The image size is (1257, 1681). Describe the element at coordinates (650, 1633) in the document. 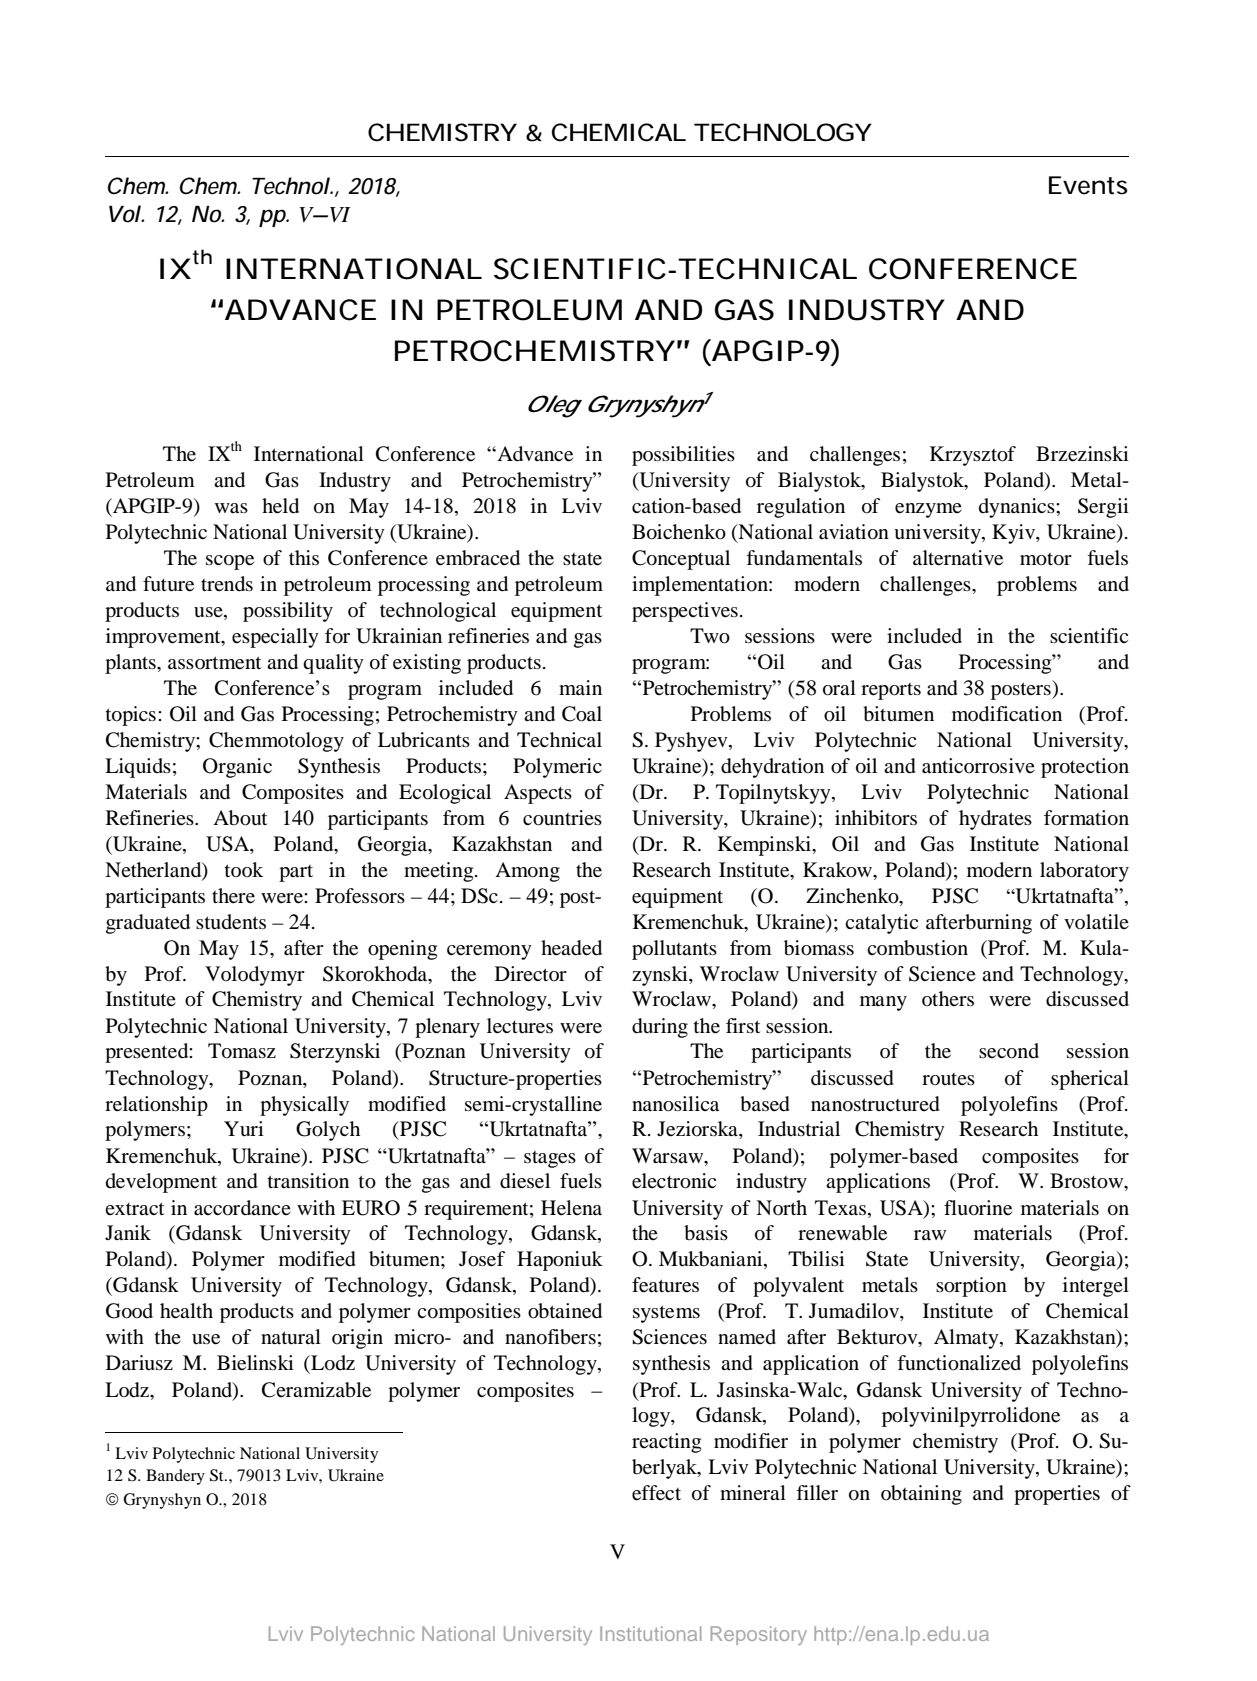

I see `Institutional` at that location.
